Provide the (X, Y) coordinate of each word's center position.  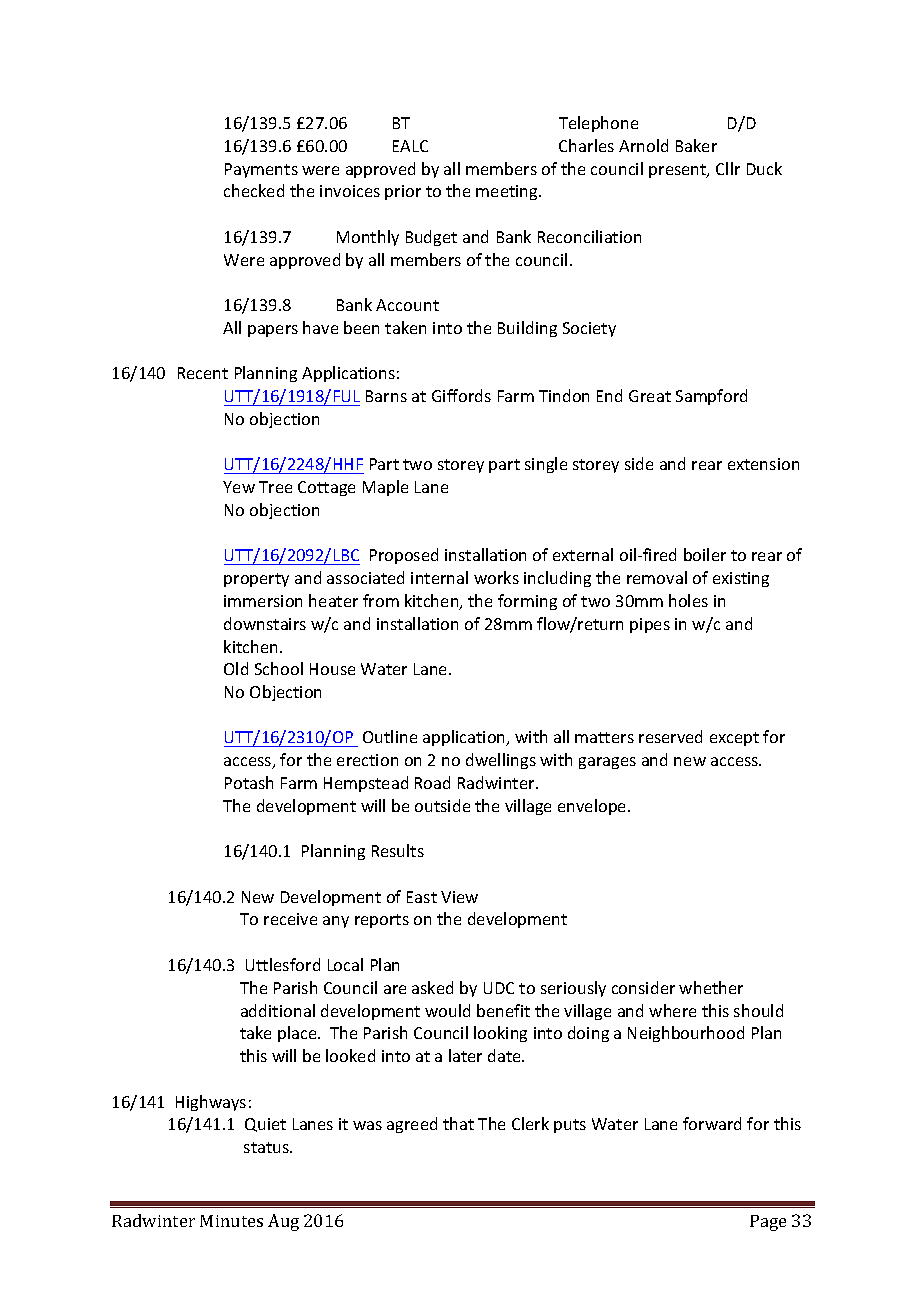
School (279, 668)
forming (527, 602)
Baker (696, 145)
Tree (275, 487)
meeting (508, 192)
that (458, 1123)
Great (650, 396)
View (459, 897)
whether (711, 987)
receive (290, 919)
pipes (650, 625)
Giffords (461, 395)
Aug (283, 1222)
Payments (261, 170)
